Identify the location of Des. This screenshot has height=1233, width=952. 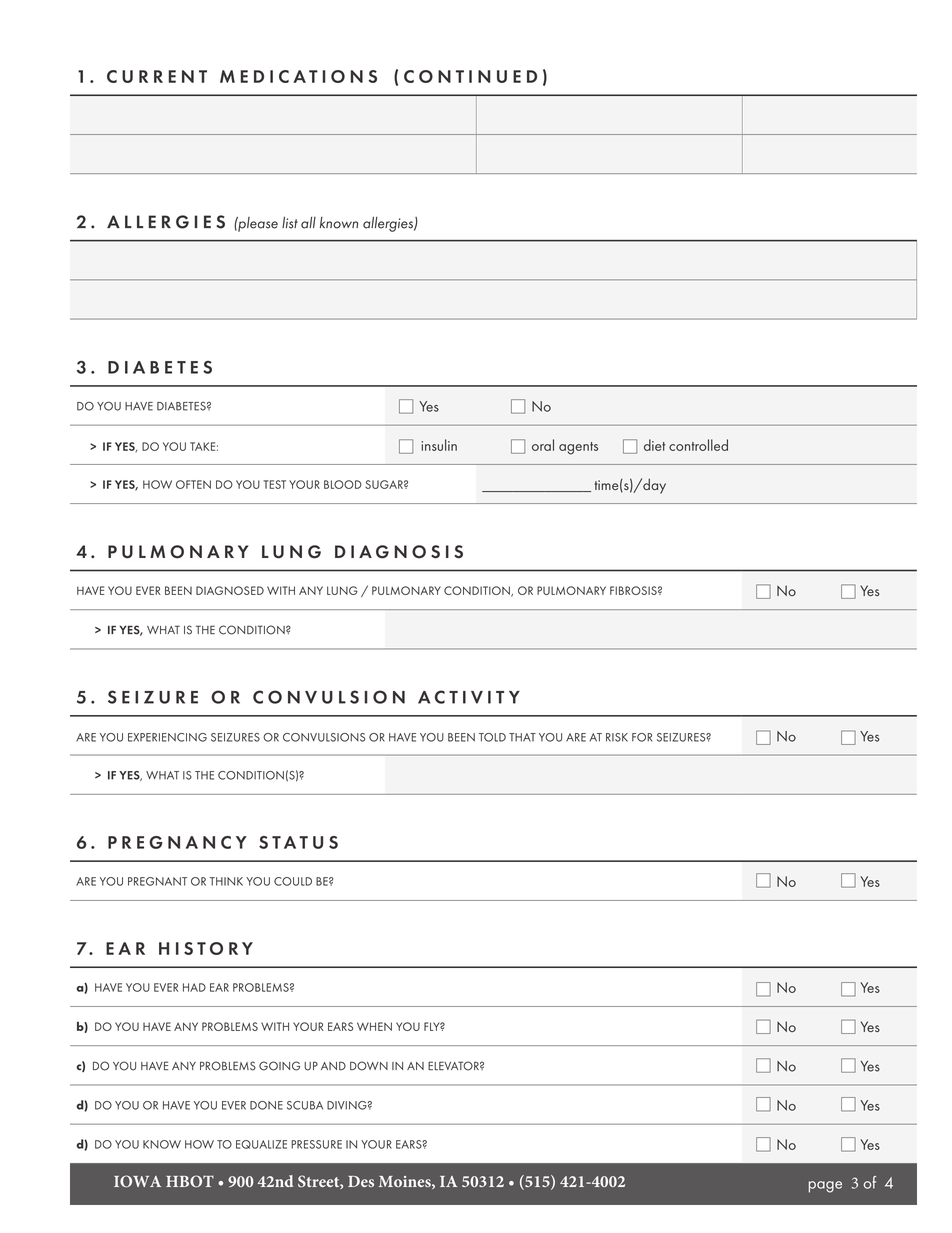
(361, 1181).
